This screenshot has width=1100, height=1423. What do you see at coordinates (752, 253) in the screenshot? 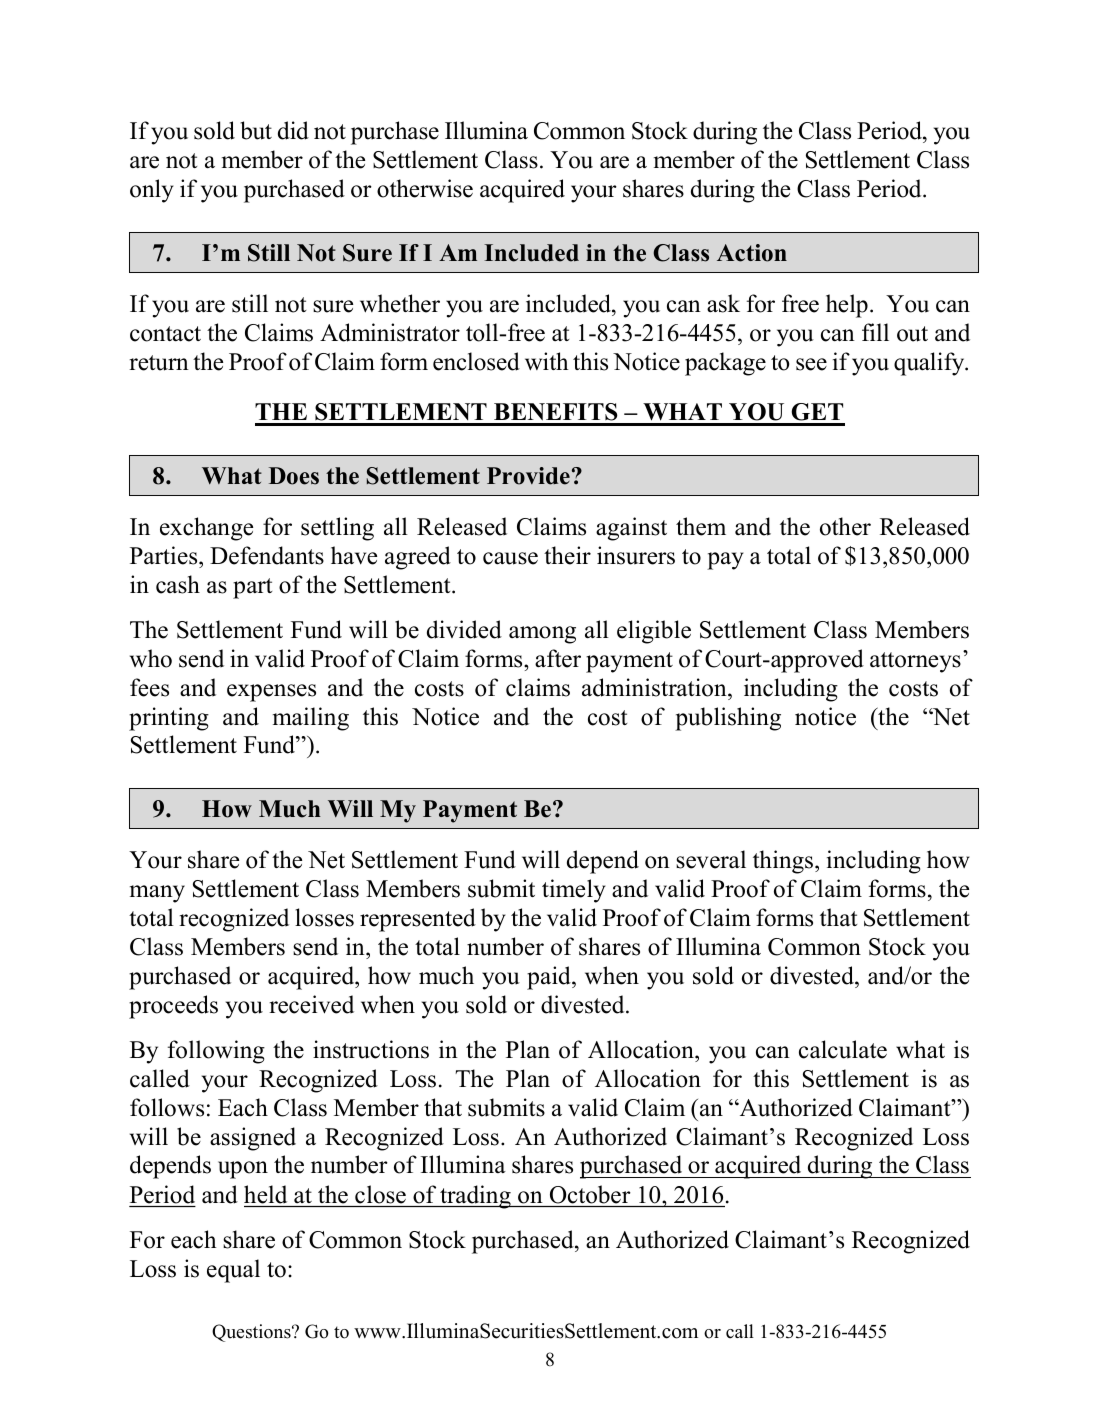
I see `Action` at bounding box center [752, 253].
